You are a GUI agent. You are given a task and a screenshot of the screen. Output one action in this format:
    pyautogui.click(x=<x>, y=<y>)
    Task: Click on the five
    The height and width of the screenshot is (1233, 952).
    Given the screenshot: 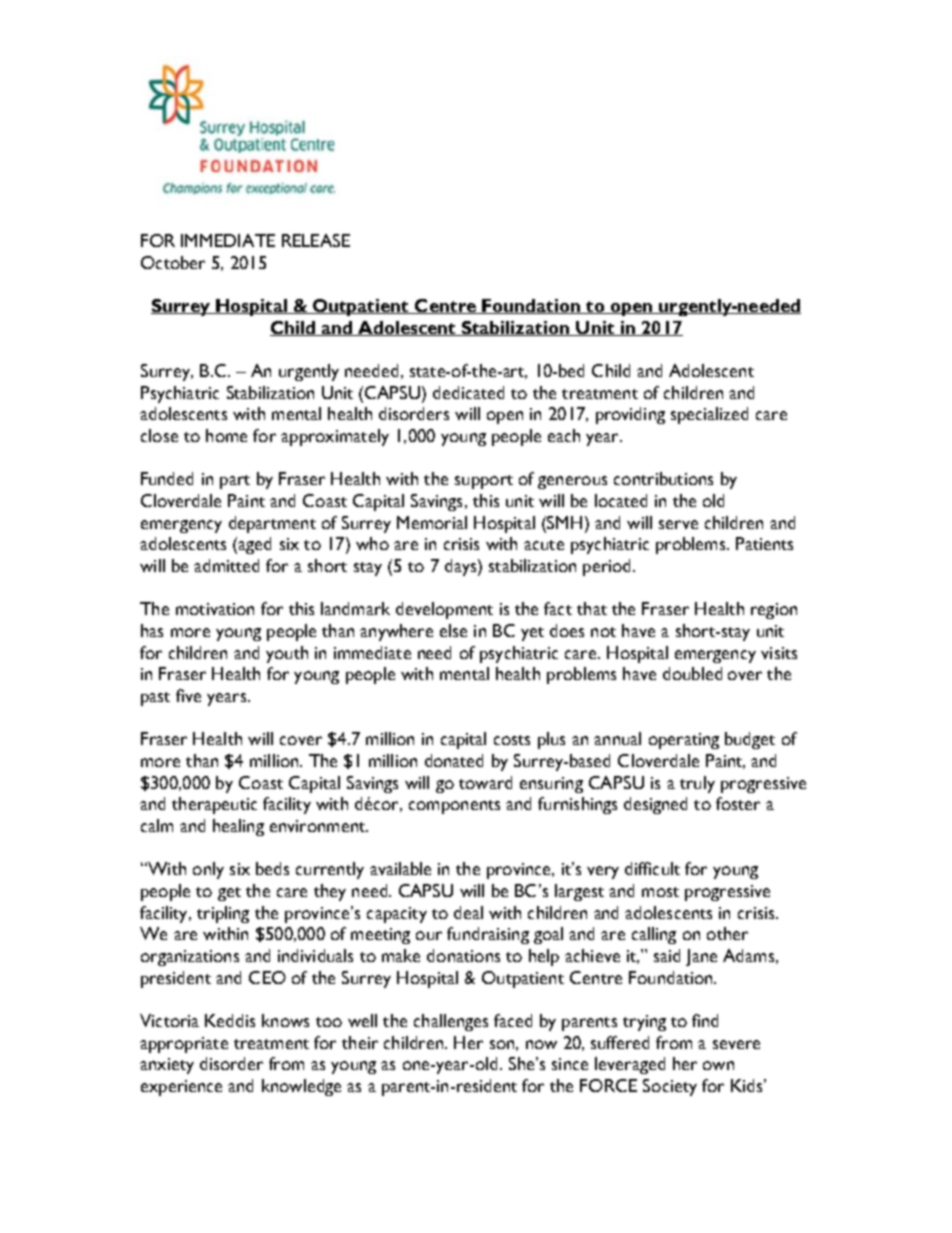 What is the action you would take?
    pyautogui.click(x=188, y=695)
